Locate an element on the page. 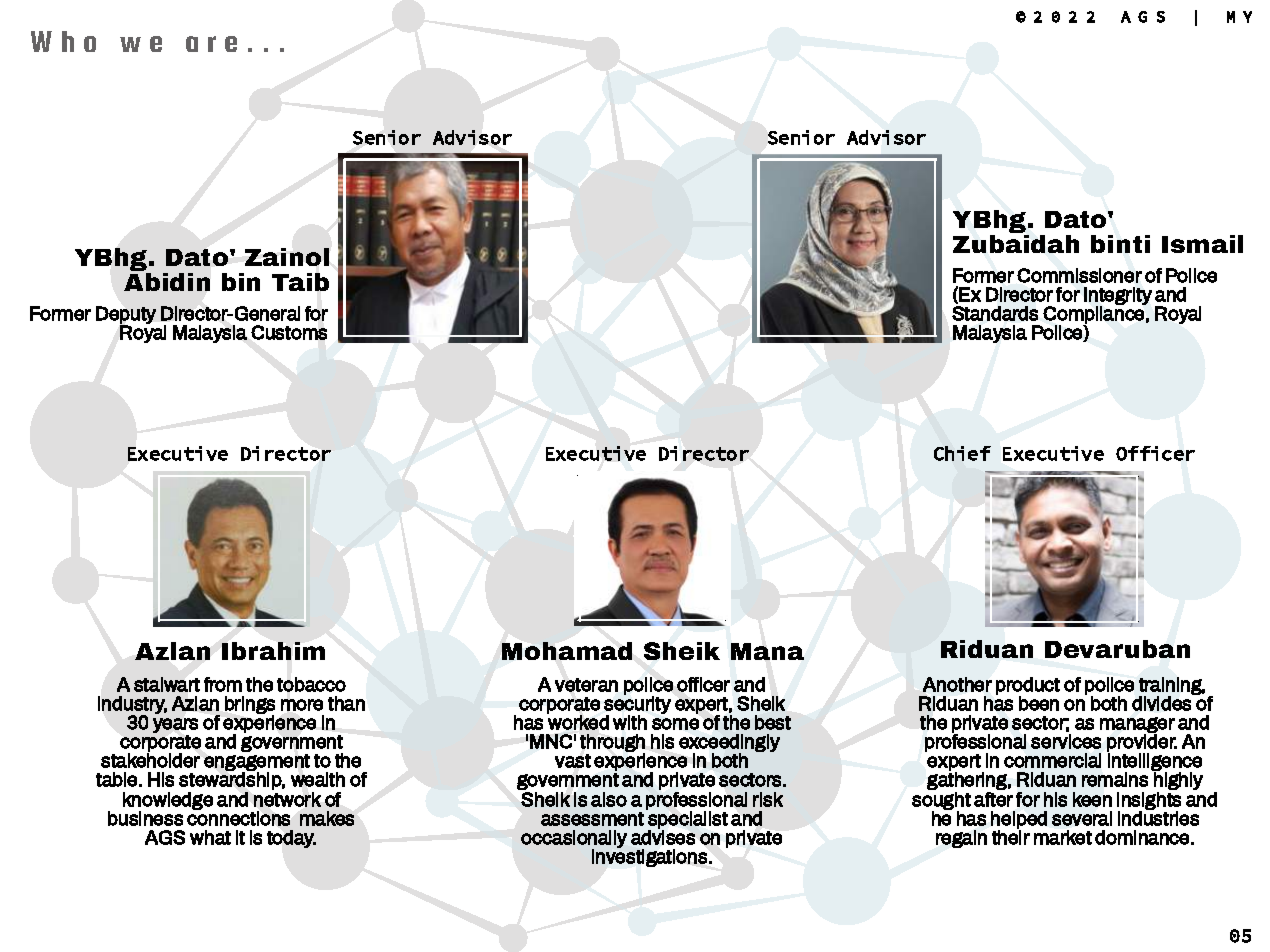 The image size is (1270, 952). Deputy is located at coordinates (126, 316).
